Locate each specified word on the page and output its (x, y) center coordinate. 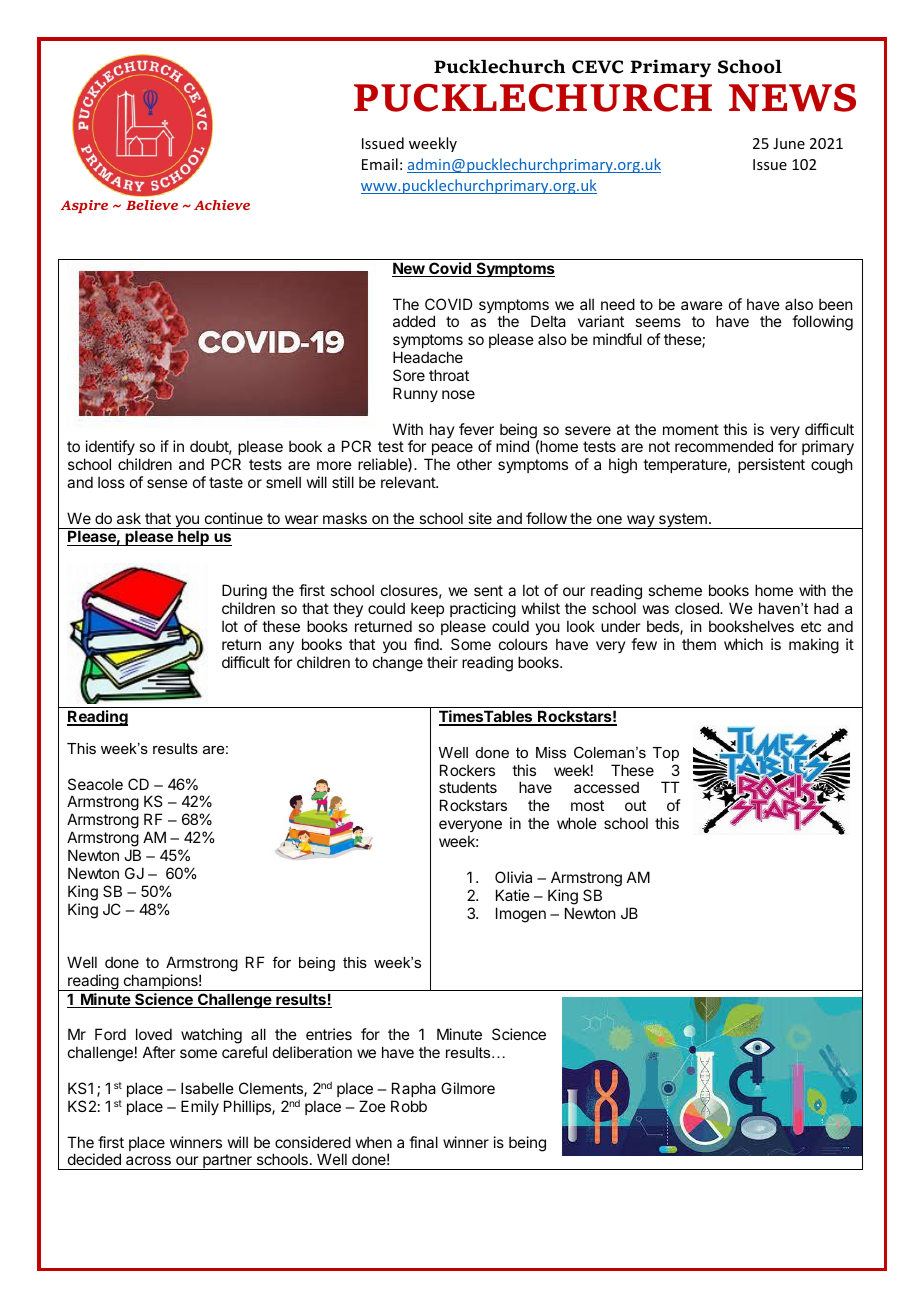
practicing (483, 610)
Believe (152, 205)
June (789, 143)
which (743, 644)
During (244, 593)
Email (380, 164)
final (423, 1142)
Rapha (414, 1089)
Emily (200, 1107)
